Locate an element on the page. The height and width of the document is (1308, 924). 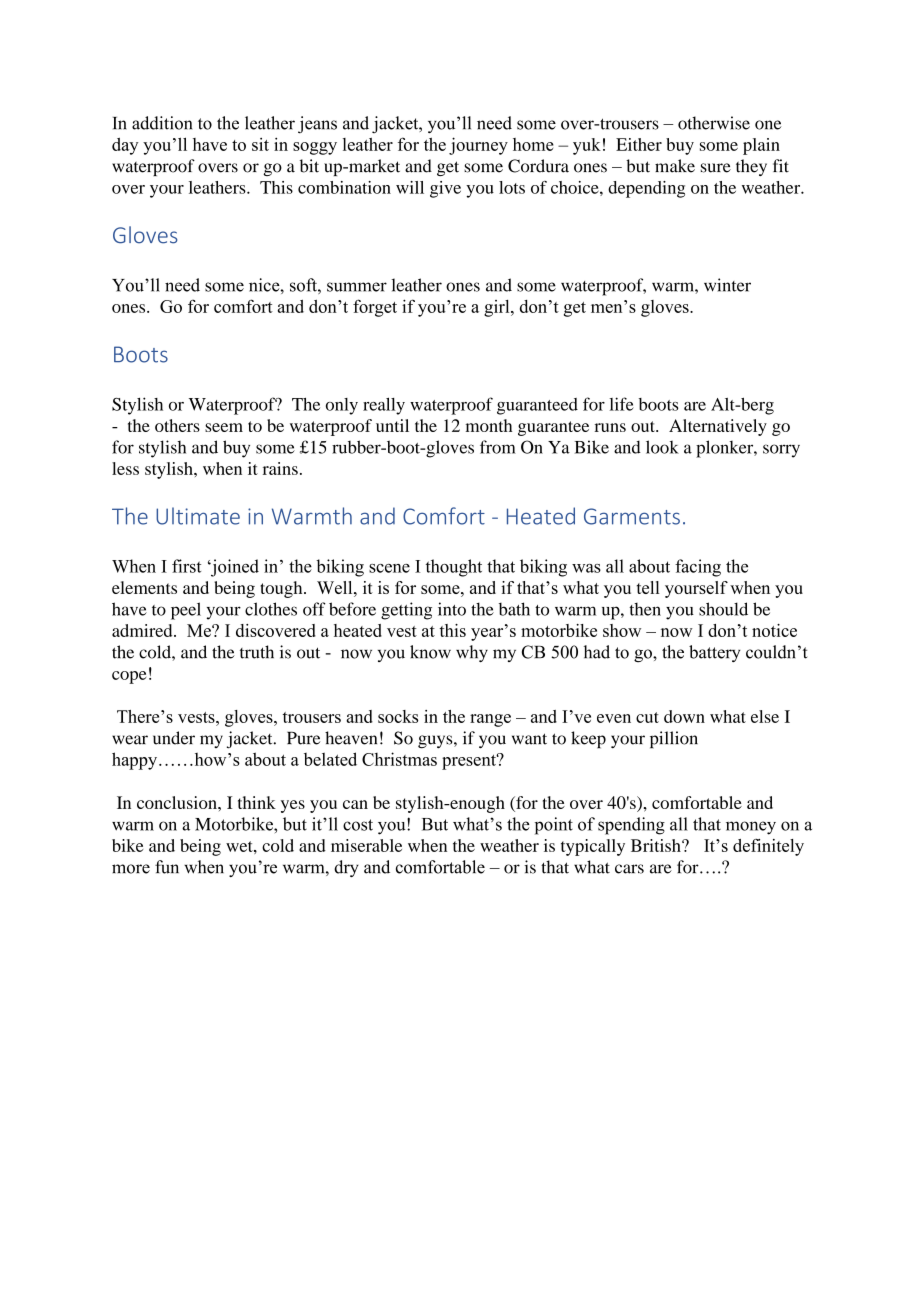
fun is located at coordinates (167, 867).
